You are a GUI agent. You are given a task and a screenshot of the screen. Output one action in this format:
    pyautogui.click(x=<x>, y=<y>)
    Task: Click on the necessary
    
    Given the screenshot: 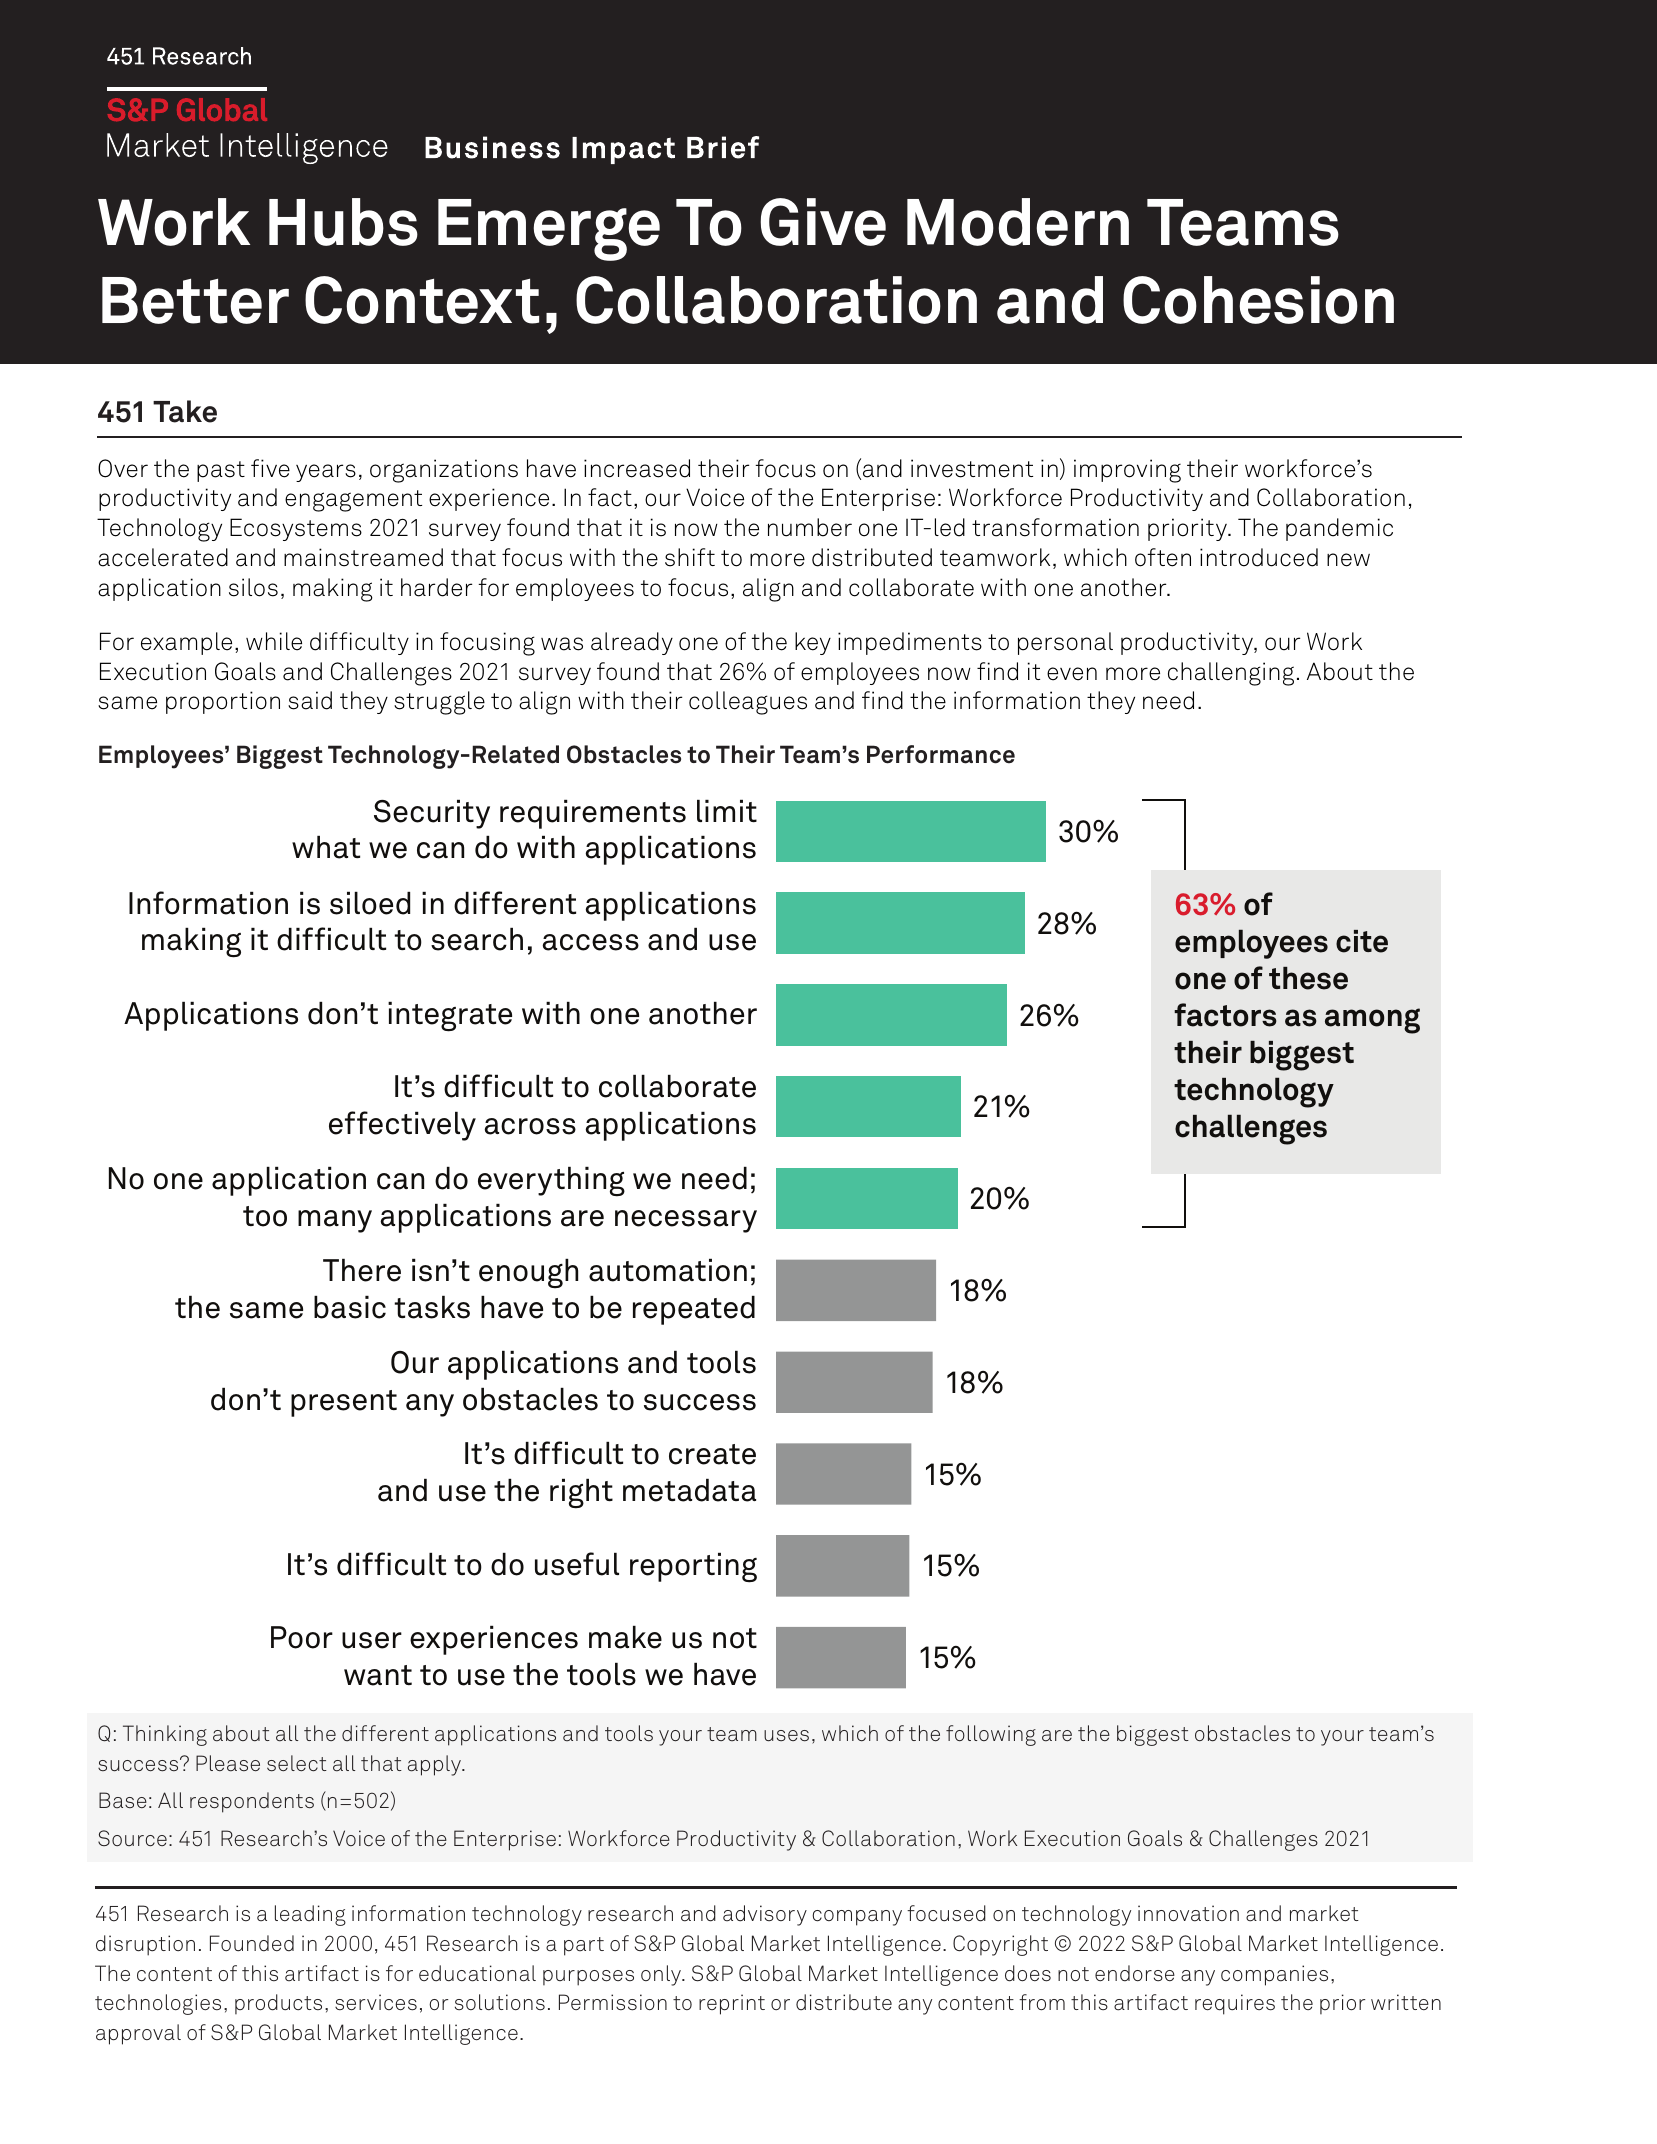 What is the action you would take?
    pyautogui.click(x=686, y=1221)
